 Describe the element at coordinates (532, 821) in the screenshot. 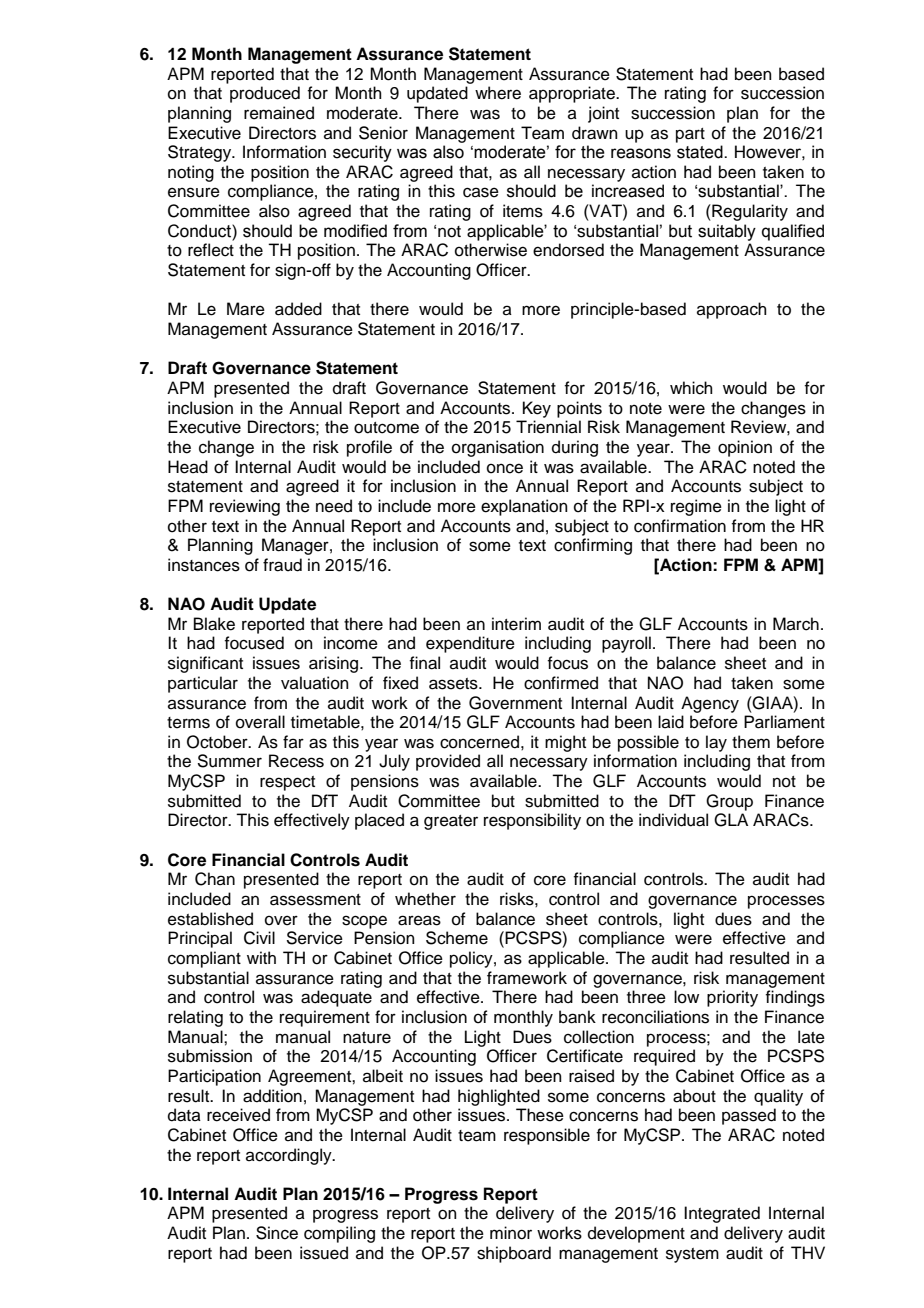

I see `responsibility` at that location.
